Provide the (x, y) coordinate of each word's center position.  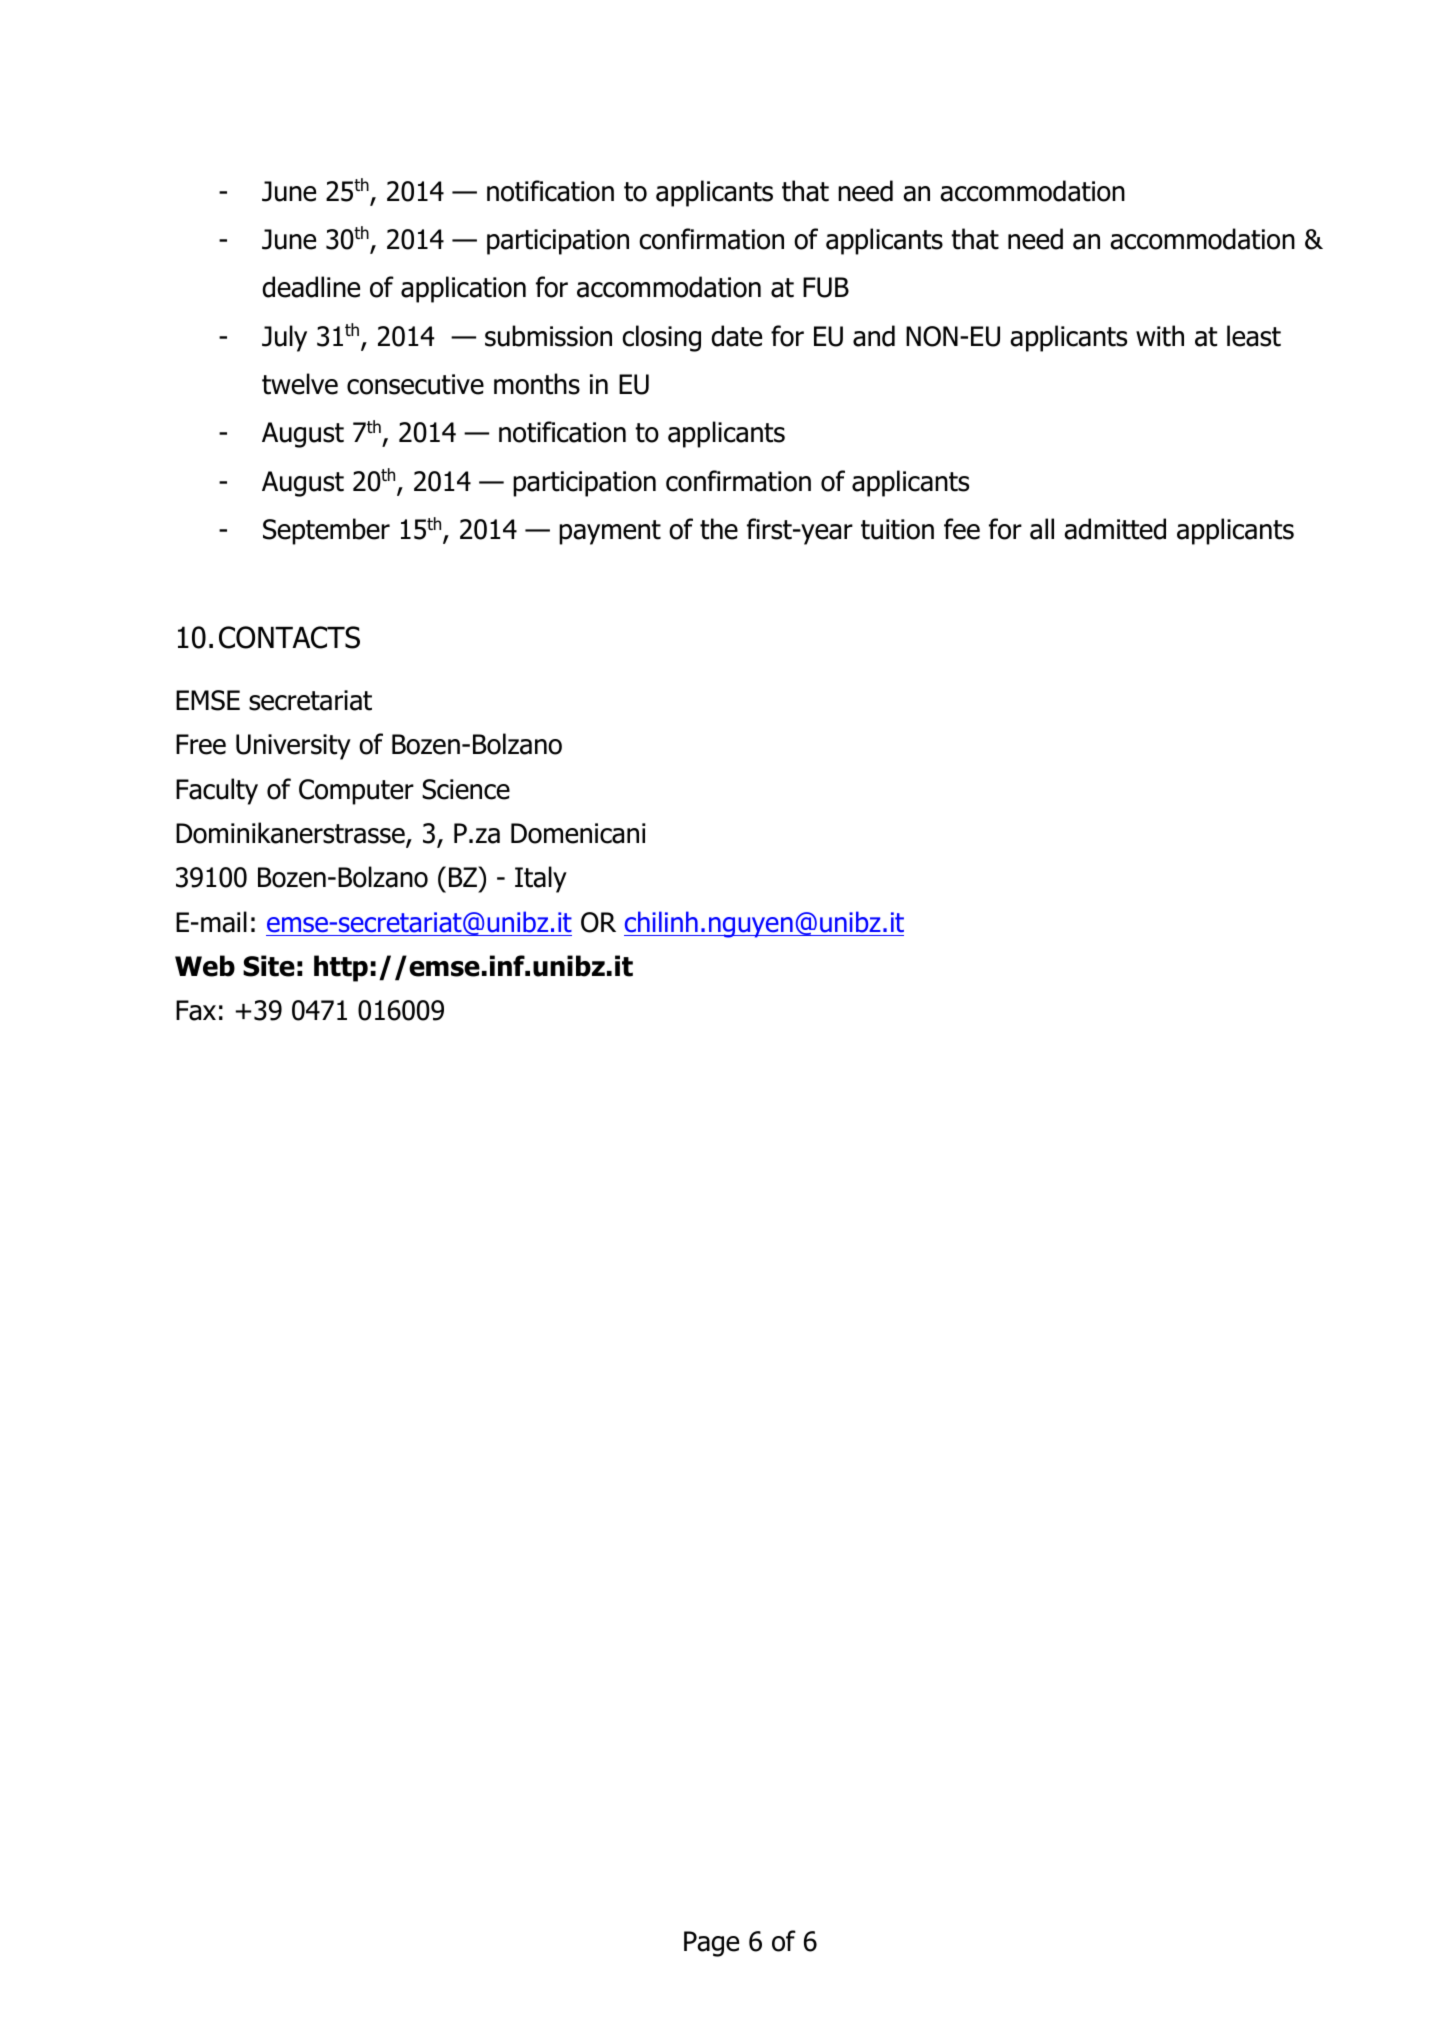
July (284, 338)
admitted (1115, 529)
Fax (196, 1010)
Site (269, 966)
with (1160, 336)
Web (205, 966)
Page (711, 1944)
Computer (356, 792)
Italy (541, 879)
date (736, 336)
